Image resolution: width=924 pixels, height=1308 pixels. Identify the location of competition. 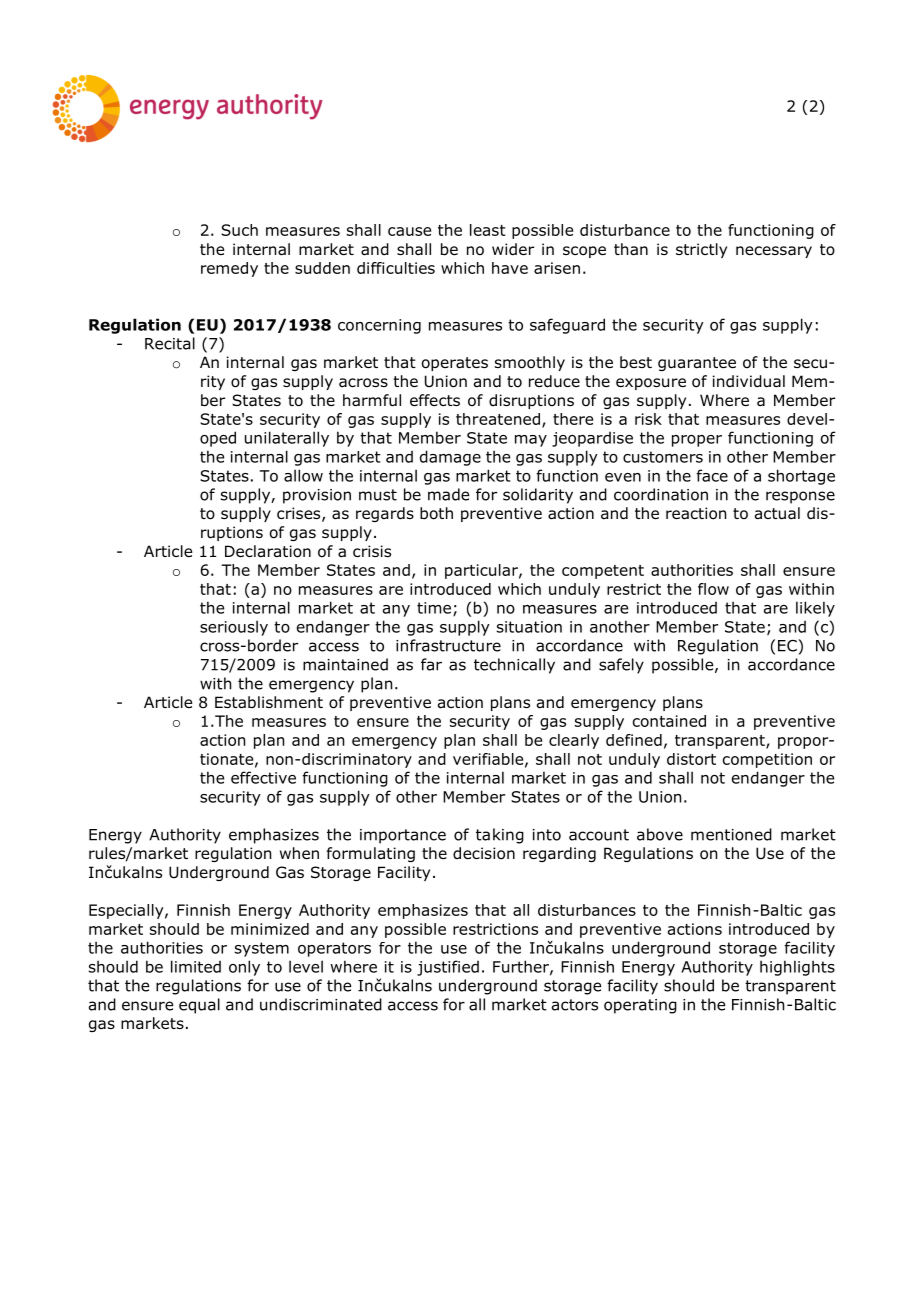
(767, 760).
